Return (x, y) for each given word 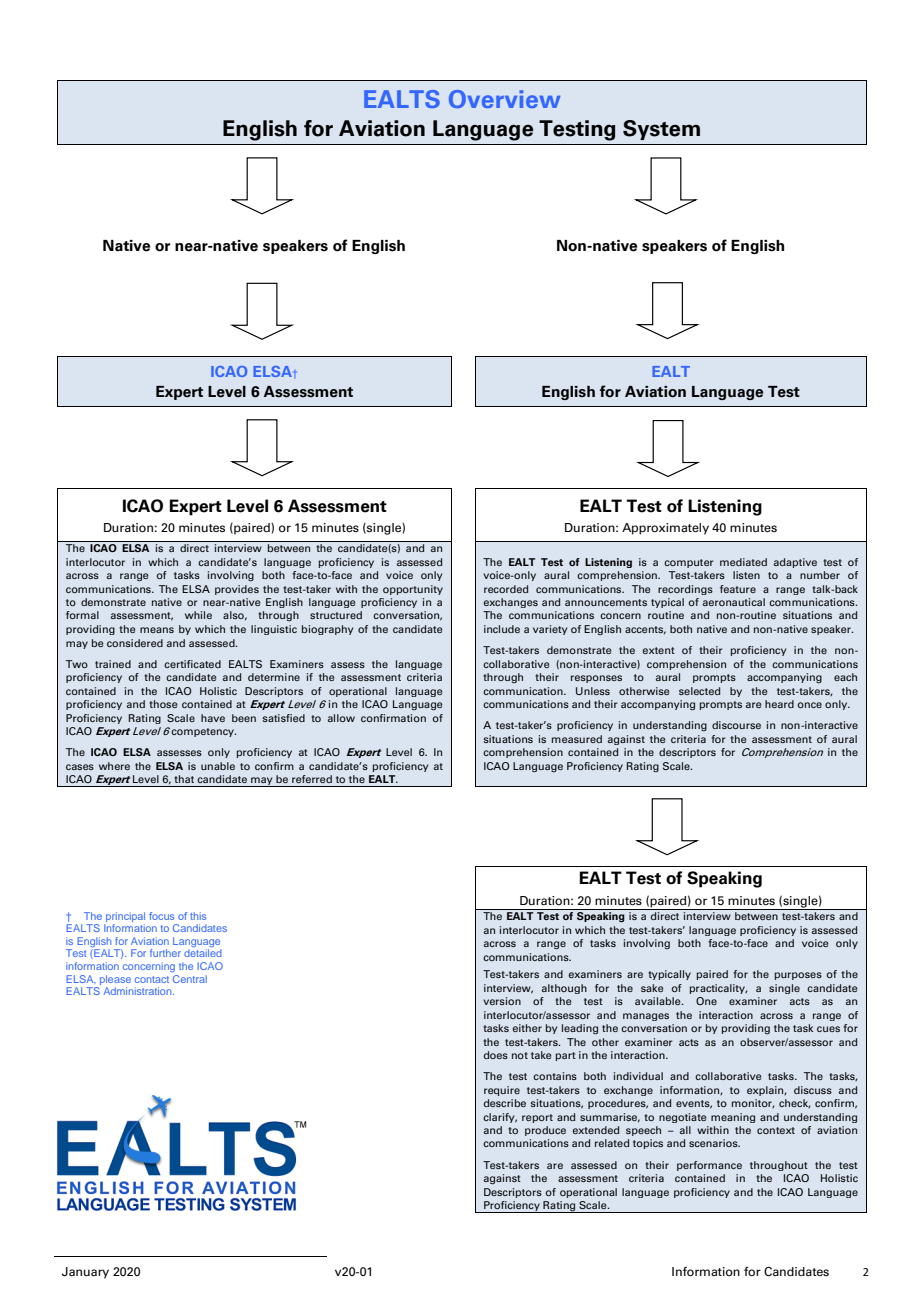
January (85, 1273)
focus (161, 916)
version (502, 1001)
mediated (743, 562)
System (661, 130)
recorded (506, 589)
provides (237, 590)
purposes (798, 976)
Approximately (665, 529)
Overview (504, 99)
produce (545, 1131)
